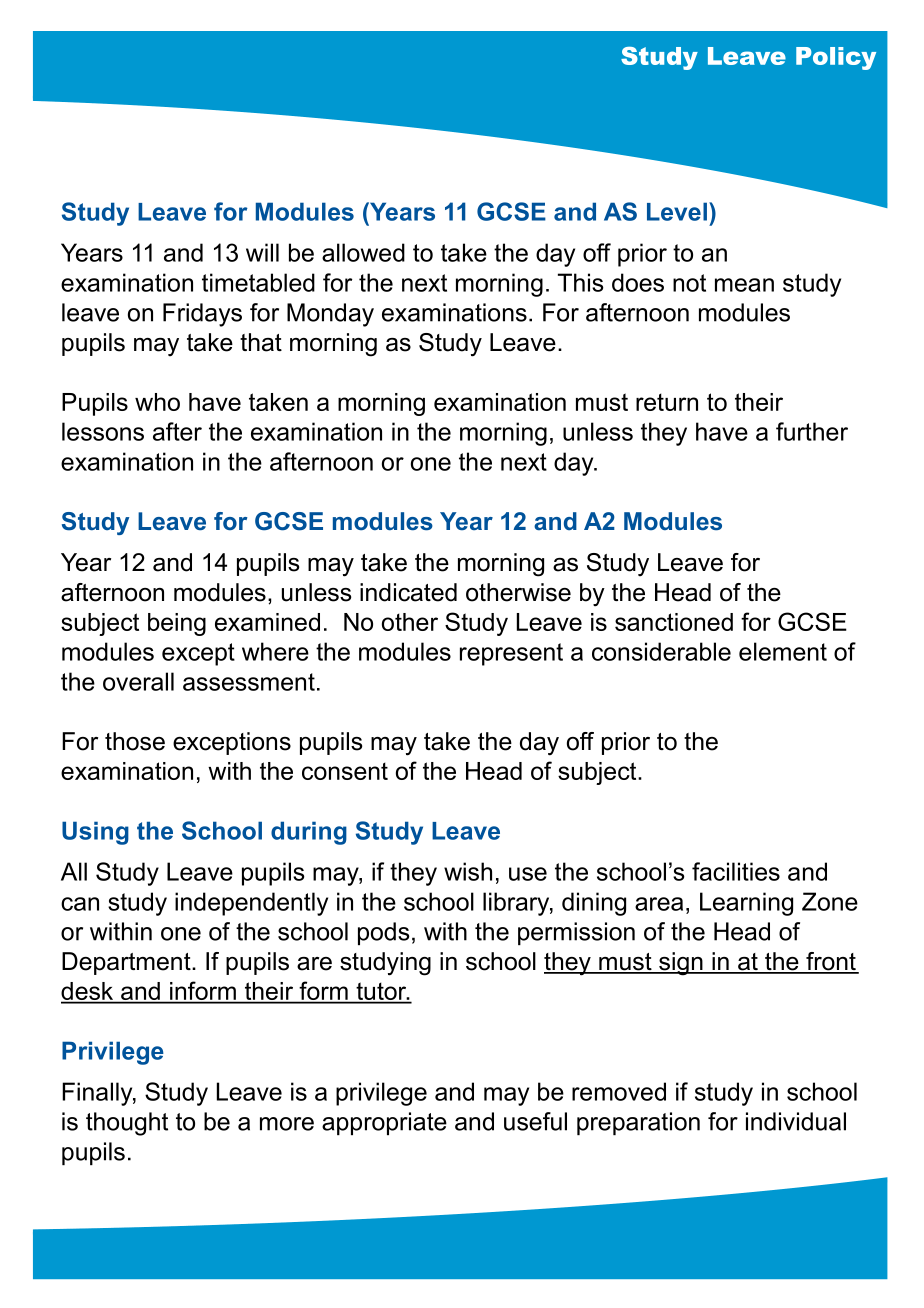  I want to click on indicated, so click(408, 592).
